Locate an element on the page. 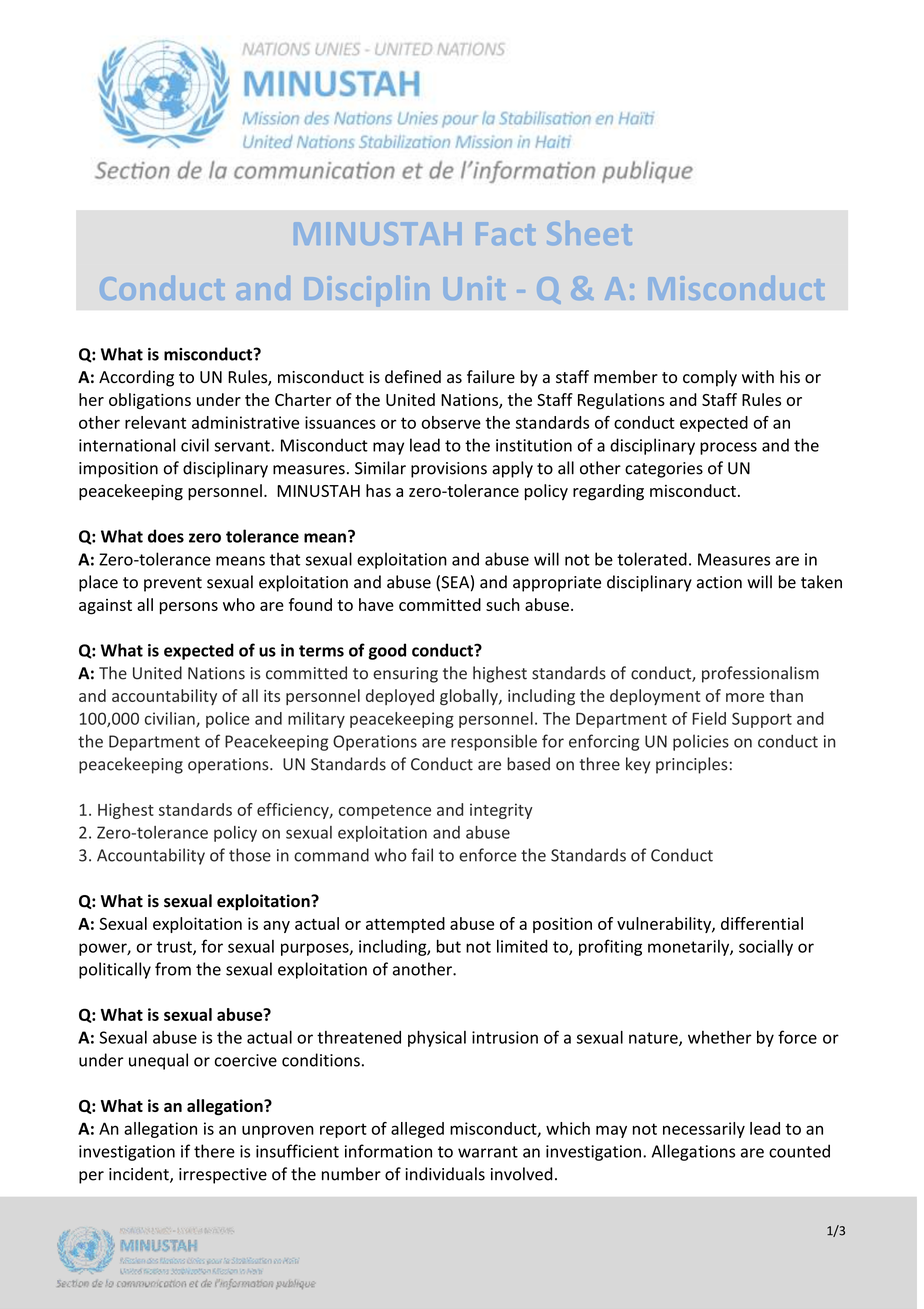 This page has height=1309, width=924. such is located at coordinates (503, 604).
